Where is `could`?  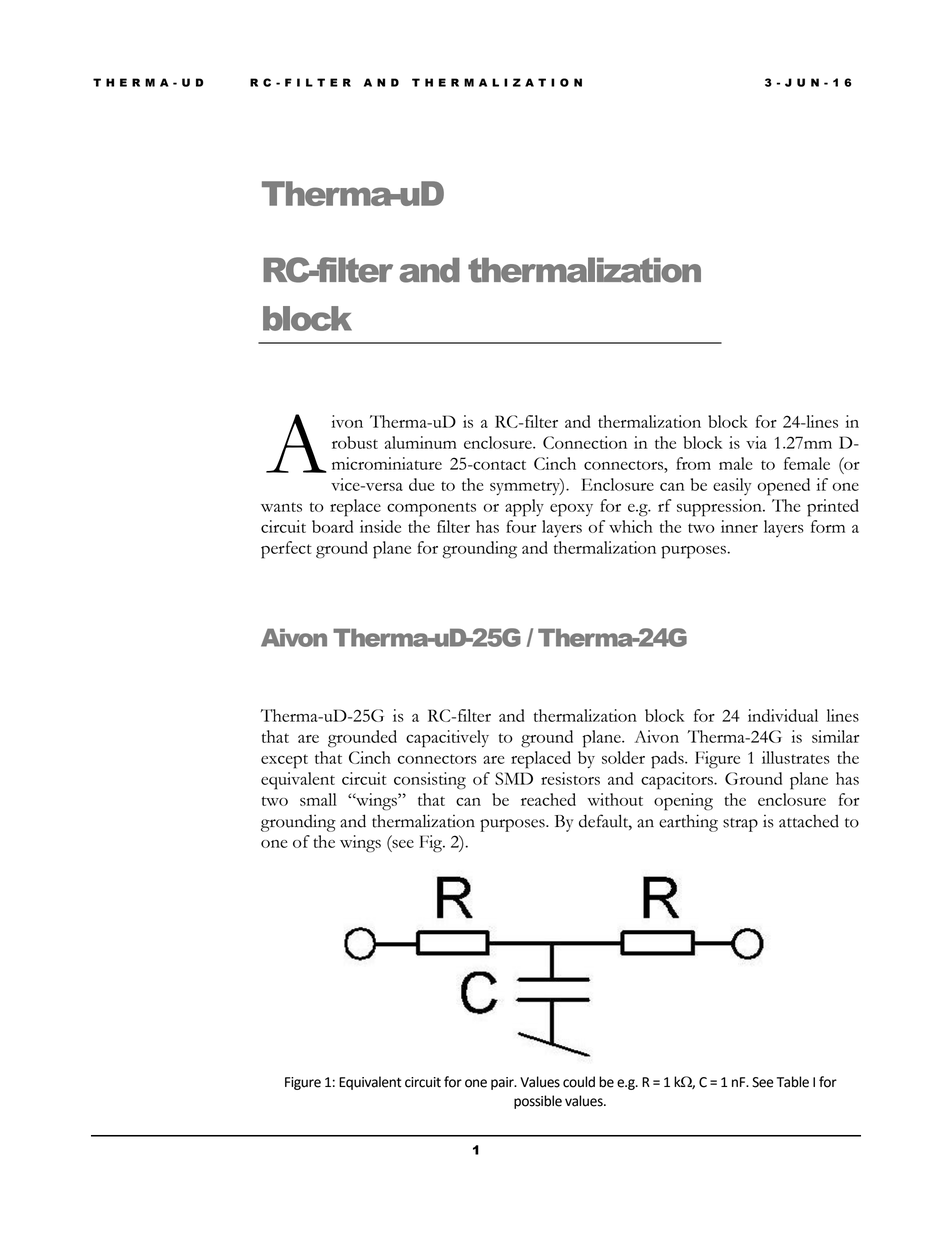
could is located at coordinates (579, 1082).
